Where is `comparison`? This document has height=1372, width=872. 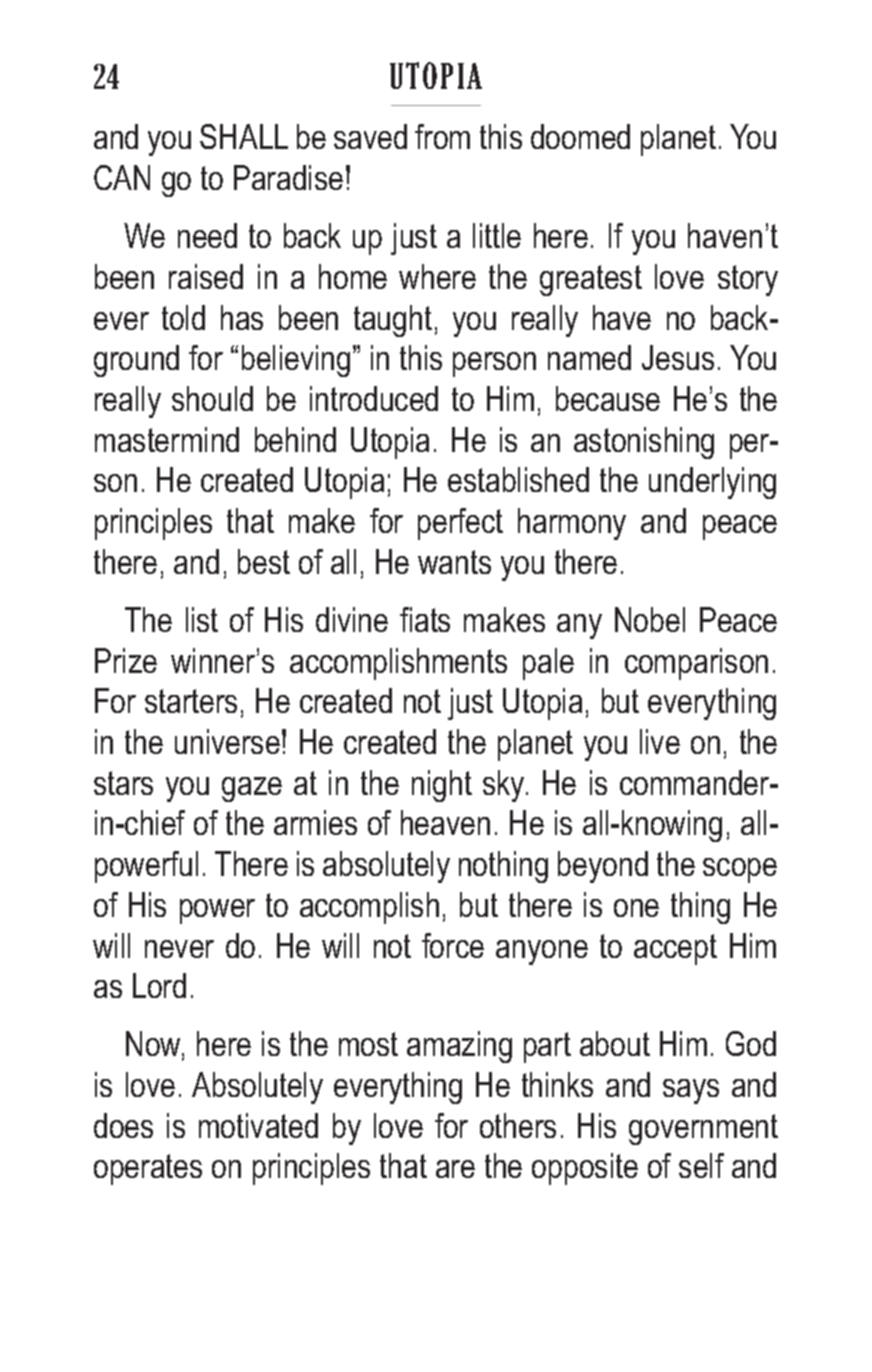
comparison is located at coordinates (696, 664).
